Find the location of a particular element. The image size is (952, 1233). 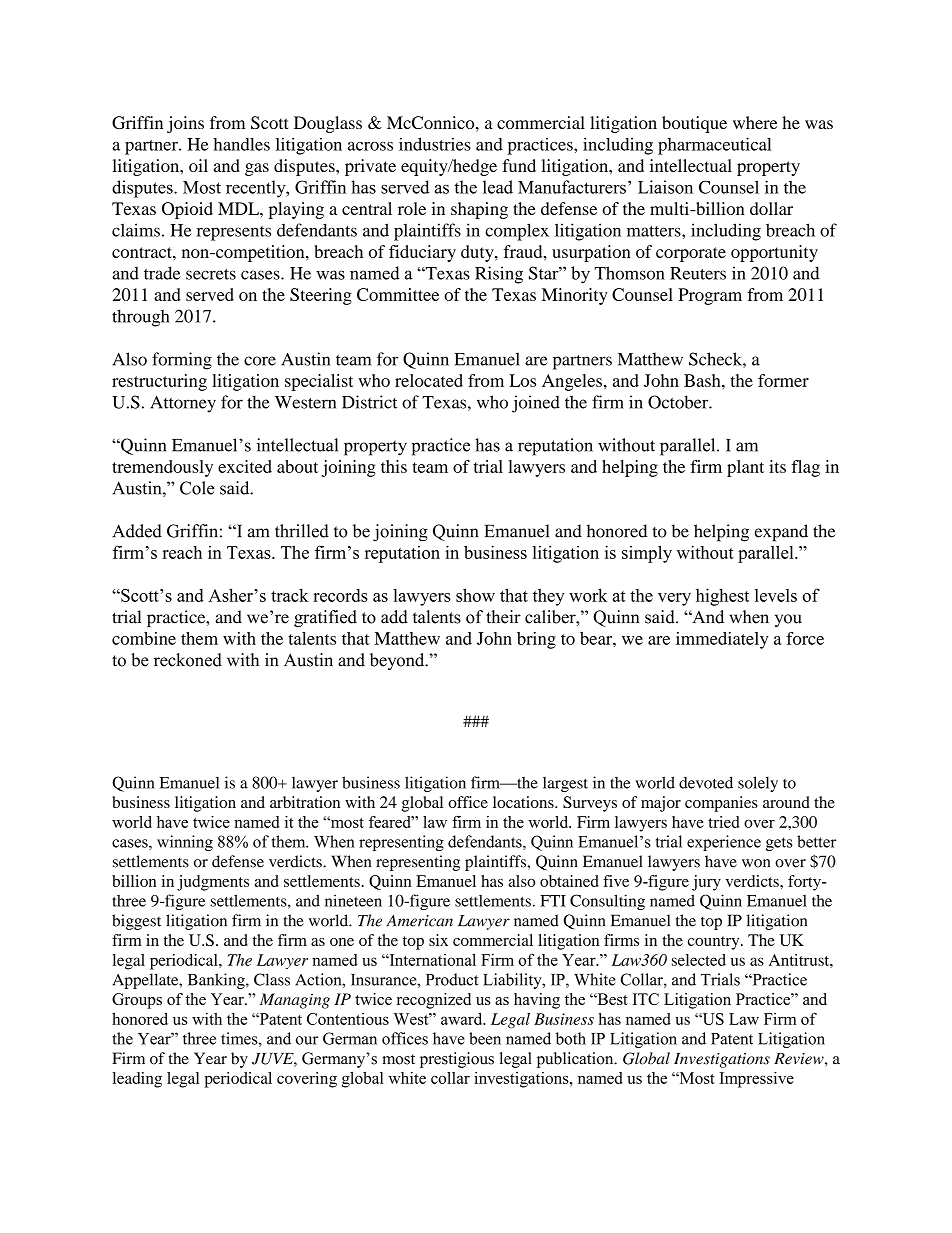

arbitration is located at coordinates (305, 802).
